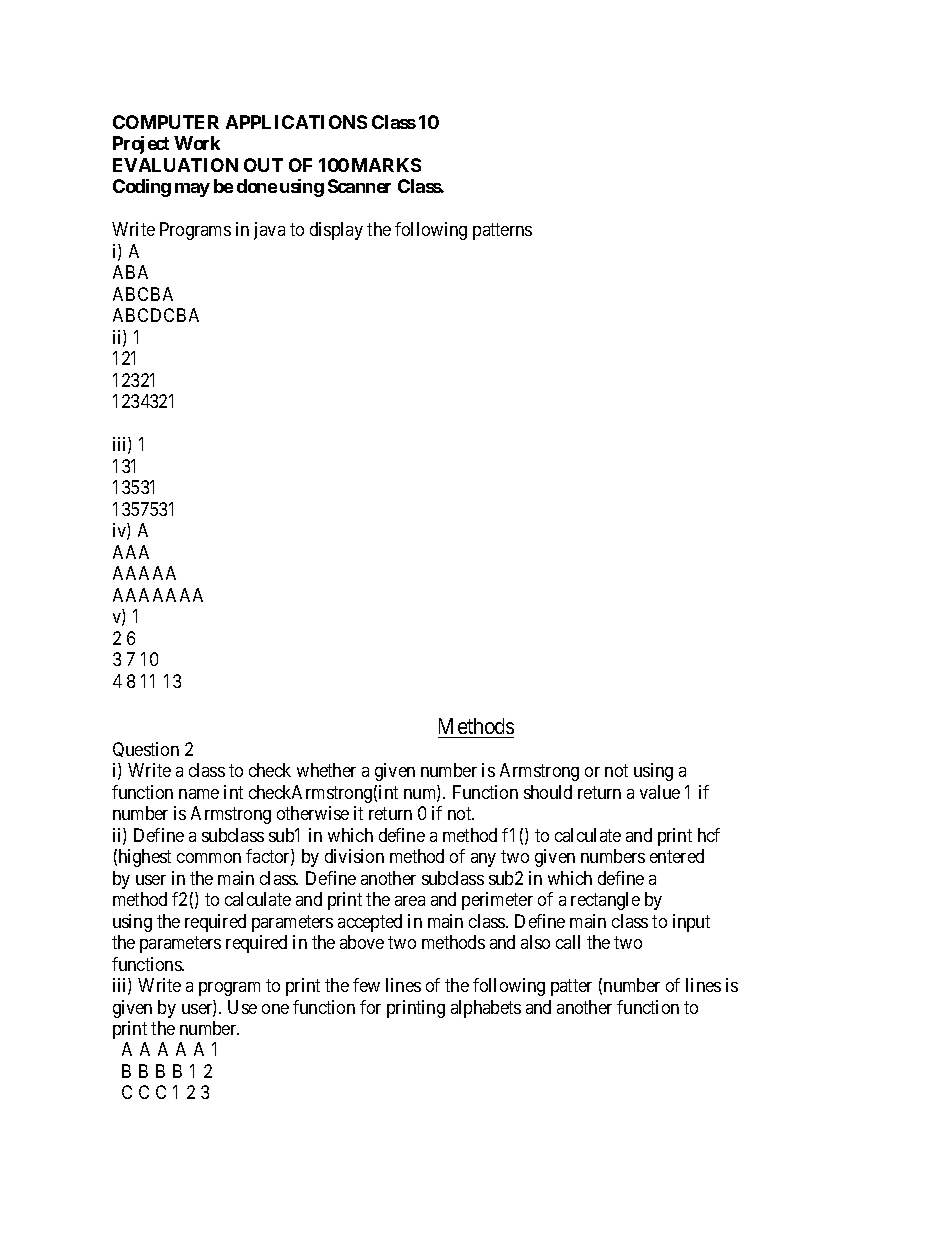 This screenshot has width=952, height=1233. I want to click on value, so click(660, 792).
